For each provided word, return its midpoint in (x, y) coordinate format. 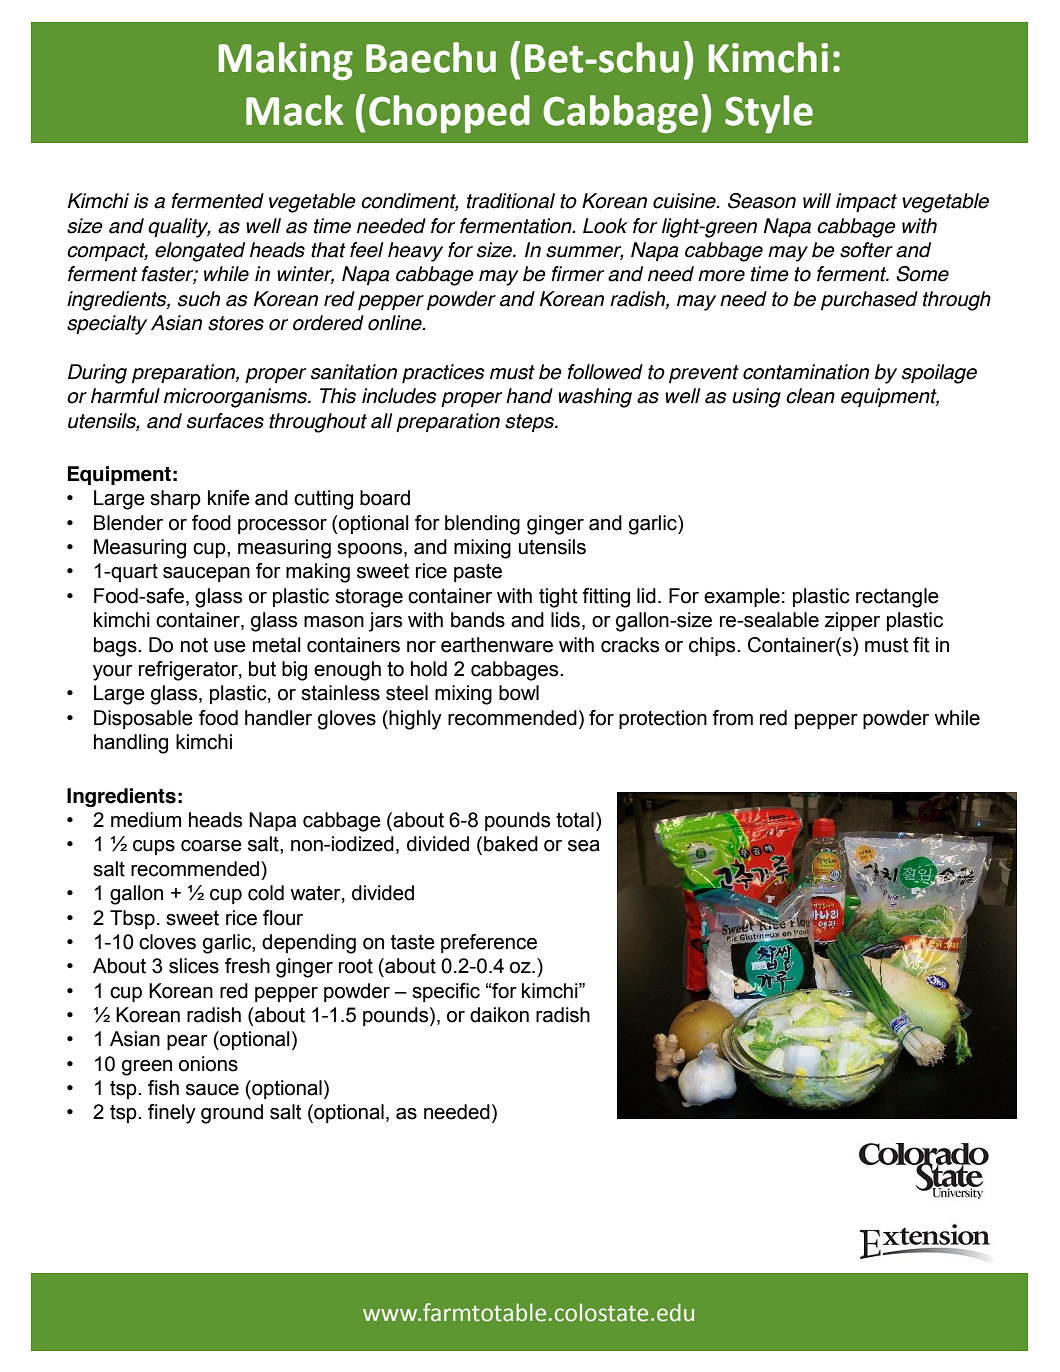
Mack (294, 110)
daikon (499, 1015)
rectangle (897, 598)
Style (769, 114)
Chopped (449, 114)
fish (163, 1088)
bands (478, 620)
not (194, 645)
